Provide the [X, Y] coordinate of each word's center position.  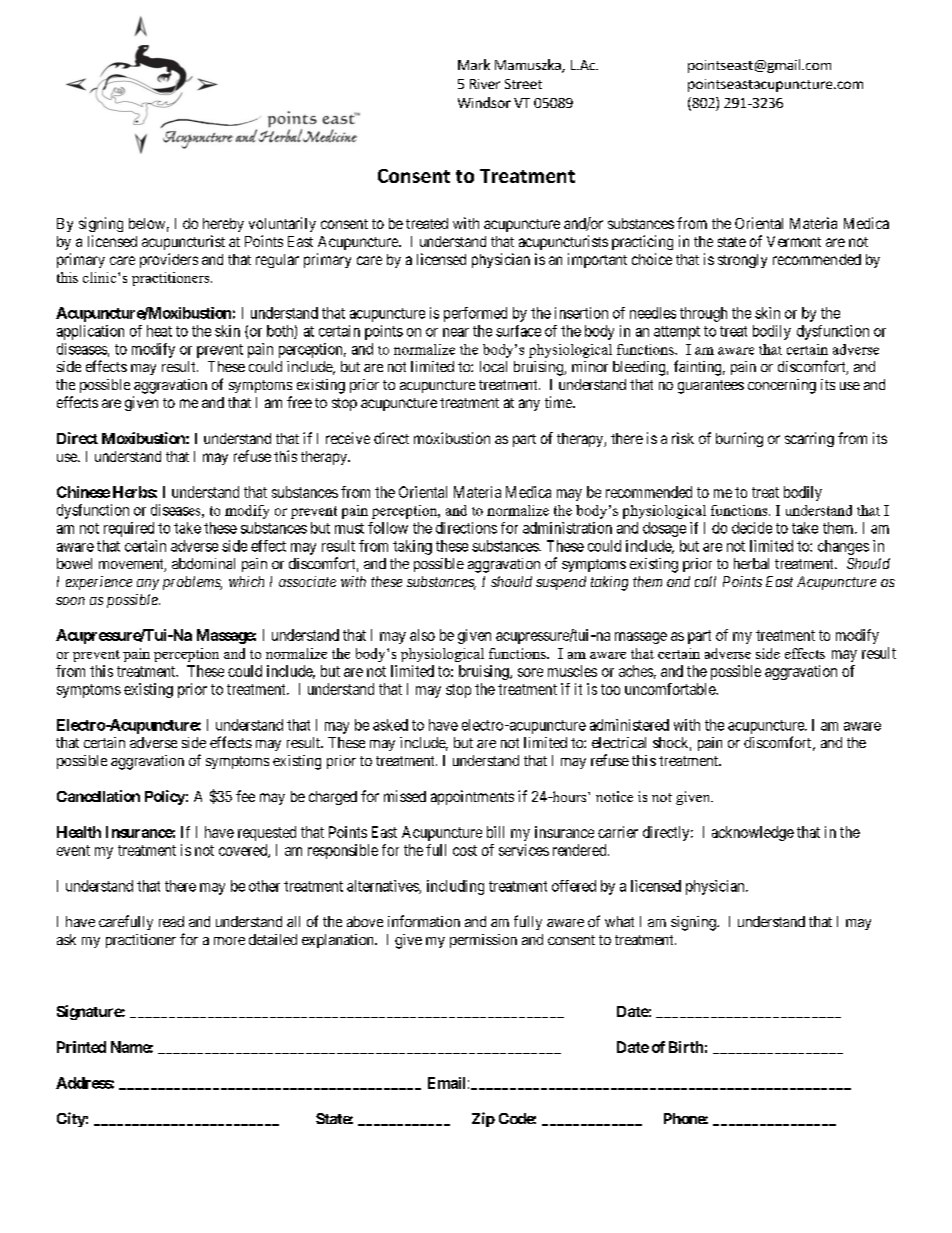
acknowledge [753, 833]
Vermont [794, 241]
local [493, 366]
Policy [165, 797]
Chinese [83, 492]
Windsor [484, 102]
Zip [483, 1119]
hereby [223, 225]
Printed [81, 1047]
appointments [472, 797]
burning [739, 439]
